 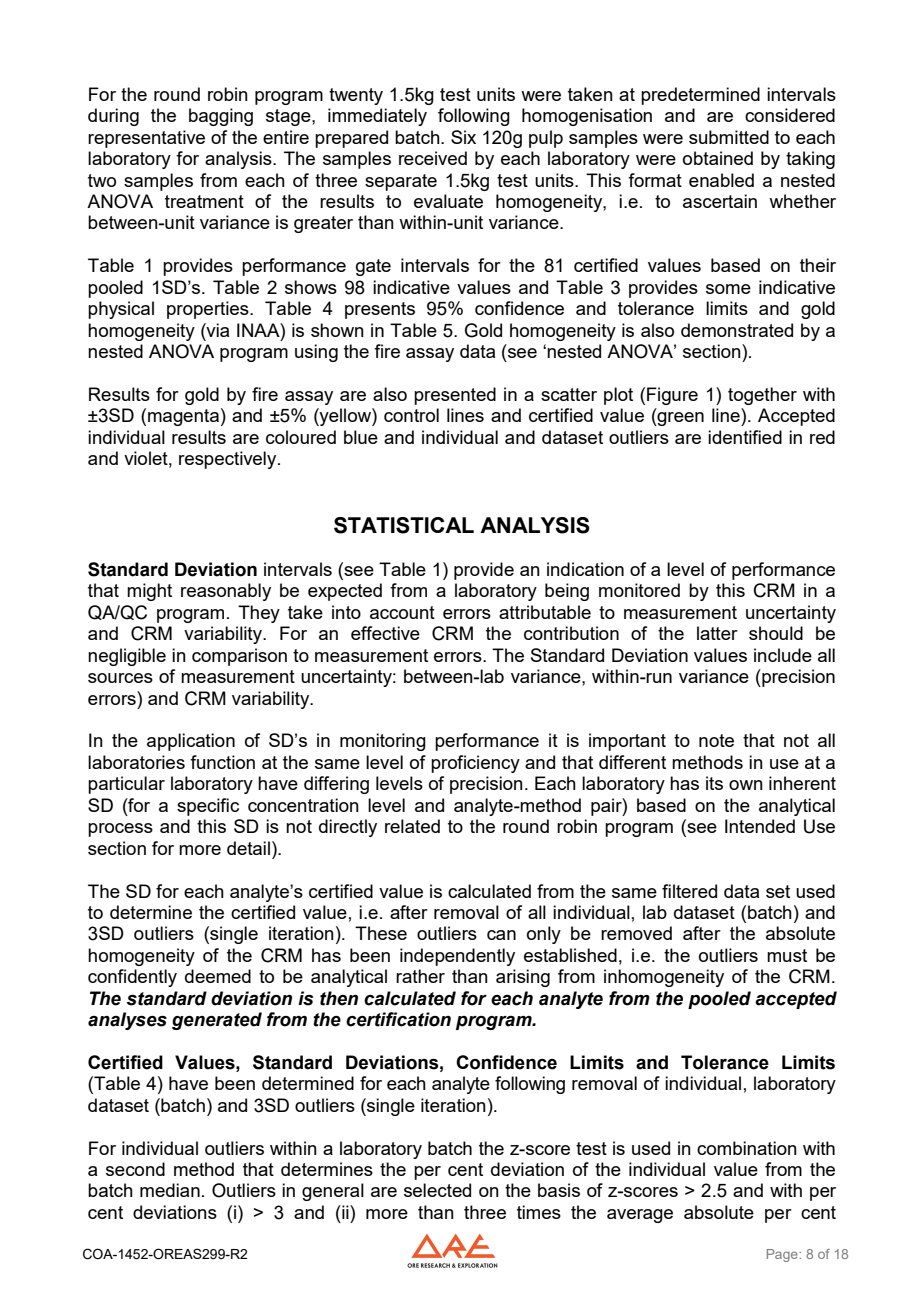 What do you see at coordinates (457, 957) in the image?
I see `independently` at bounding box center [457, 957].
